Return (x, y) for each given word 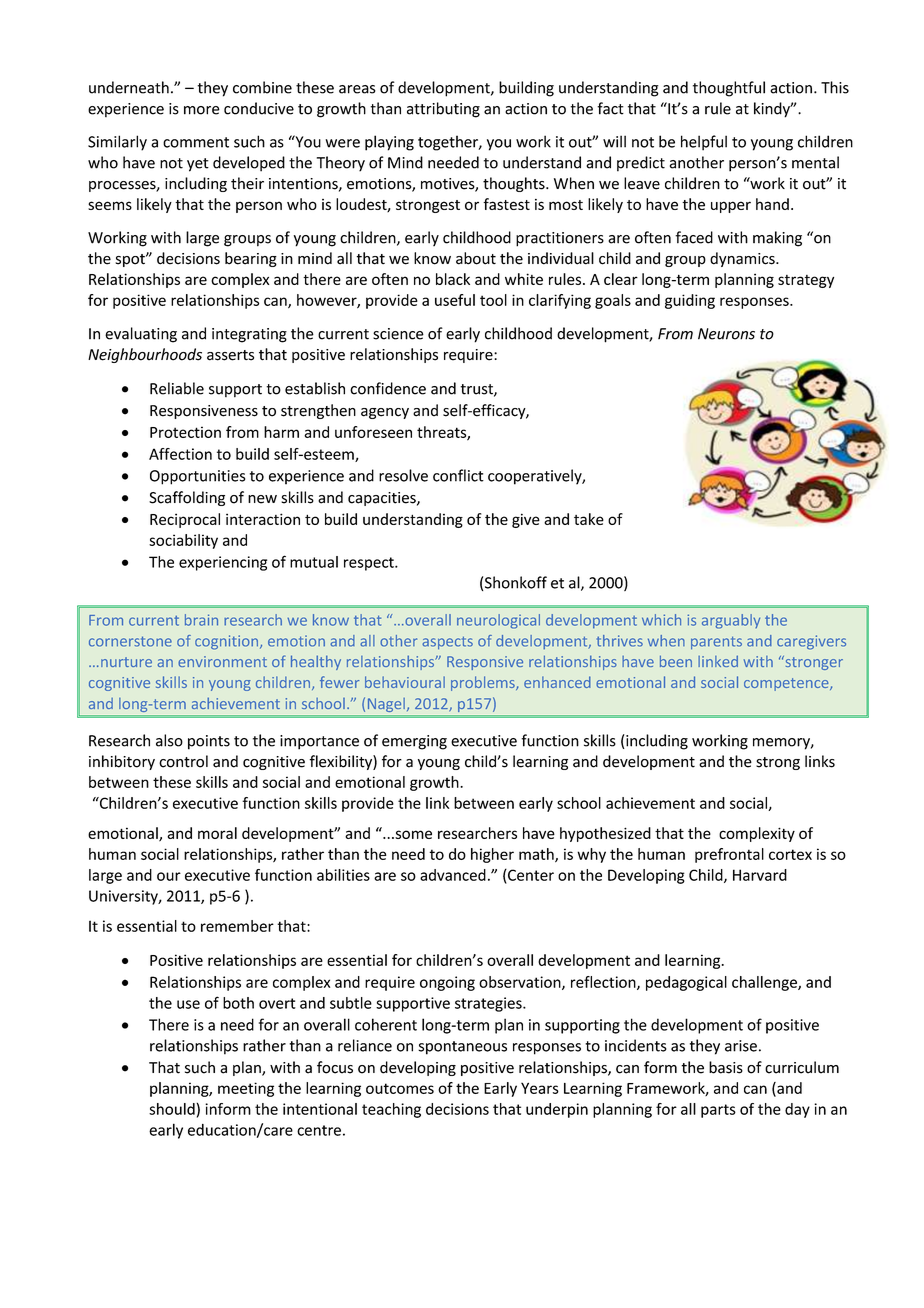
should (173, 1109)
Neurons (726, 334)
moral (217, 833)
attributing (443, 110)
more (202, 110)
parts (718, 1111)
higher (492, 855)
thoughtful (729, 89)
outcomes (400, 1088)
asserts (230, 355)
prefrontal (729, 855)
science (398, 334)
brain (201, 620)
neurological (498, 621)
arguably (731, 621)
